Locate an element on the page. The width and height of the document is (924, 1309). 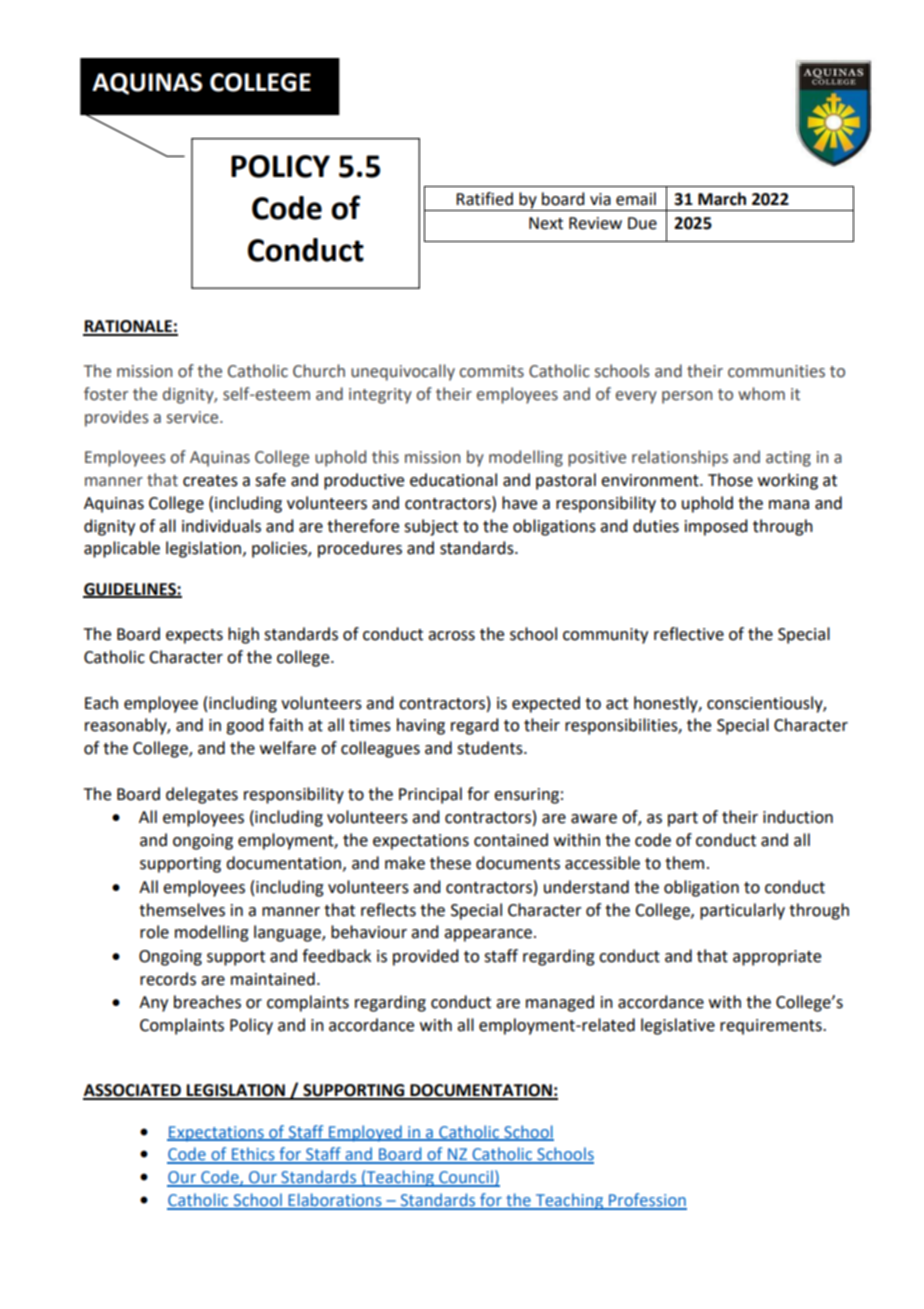
RATIONALE is located at coordinates (128, 327).
